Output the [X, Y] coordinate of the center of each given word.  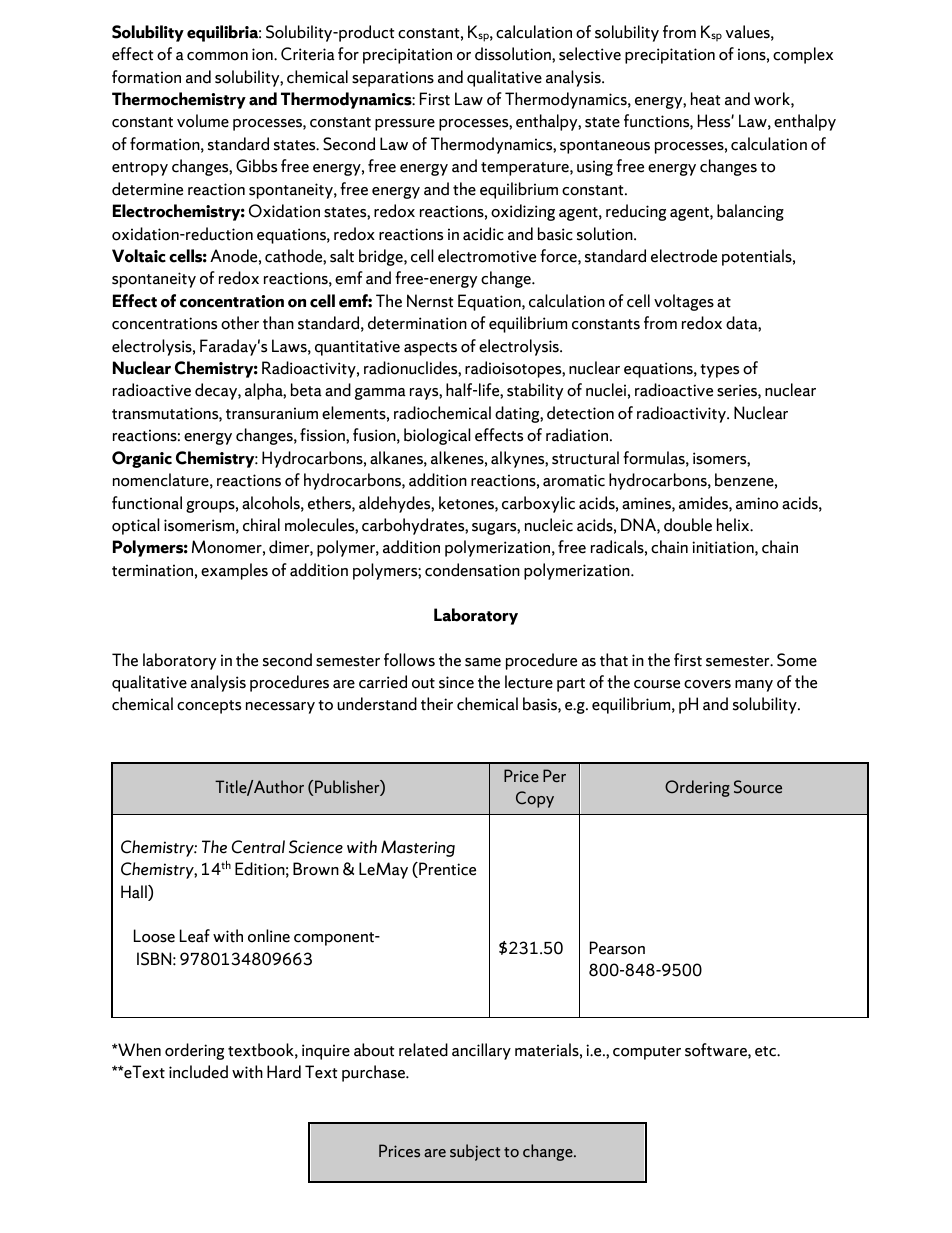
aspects [430, 349]
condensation [472, 570]
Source [758, 787]
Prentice [446, 870]
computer [647, 1053]
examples [234, 571]
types [719, 371]
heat [705, 99]
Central [258, 847]
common [217, 56]
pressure [405, 125]
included [198, 1072]
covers [707, 684]
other [240, 323]
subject [475, 1152]
